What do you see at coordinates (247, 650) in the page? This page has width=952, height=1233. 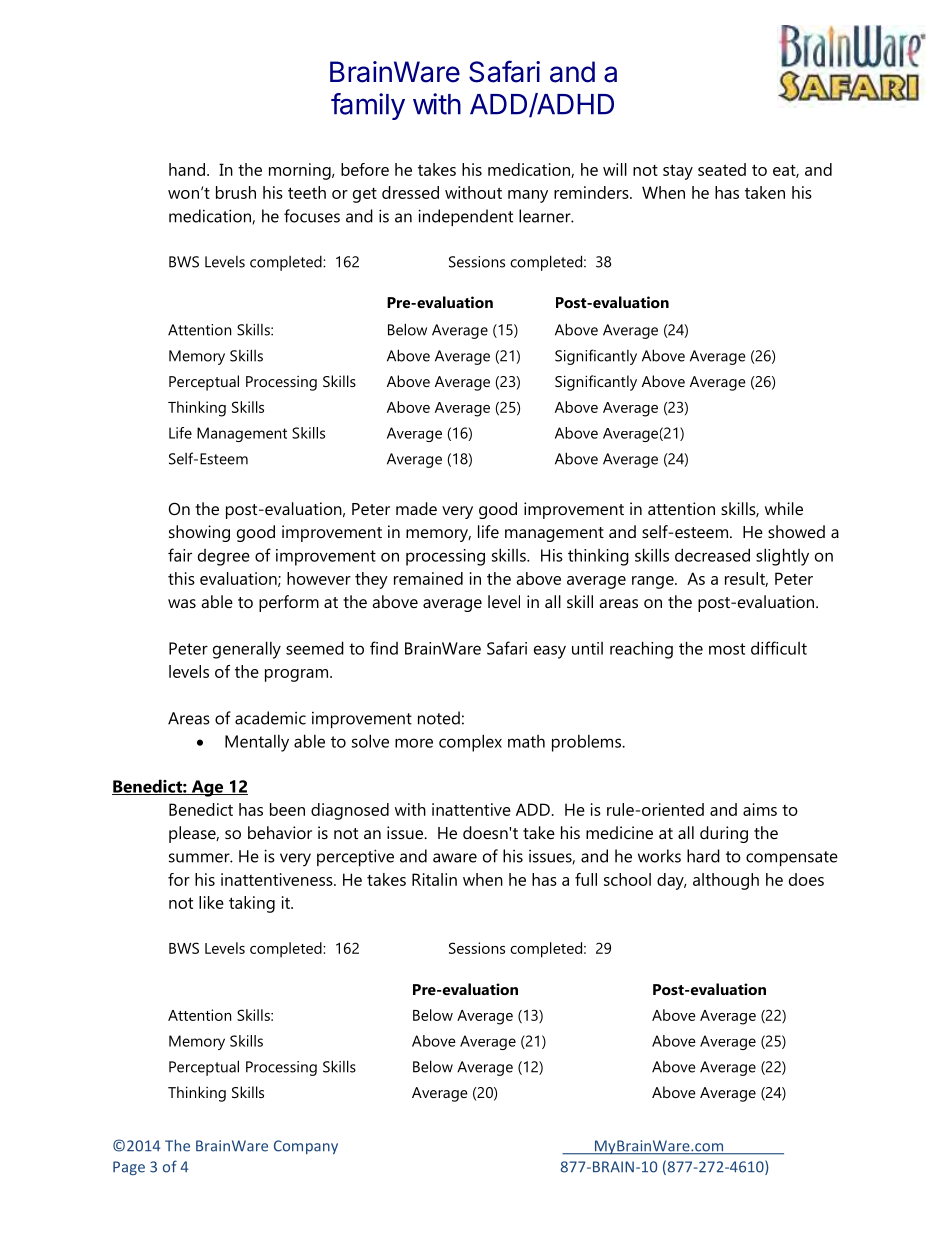 I see `generally` at bounding box center [247, 650].
